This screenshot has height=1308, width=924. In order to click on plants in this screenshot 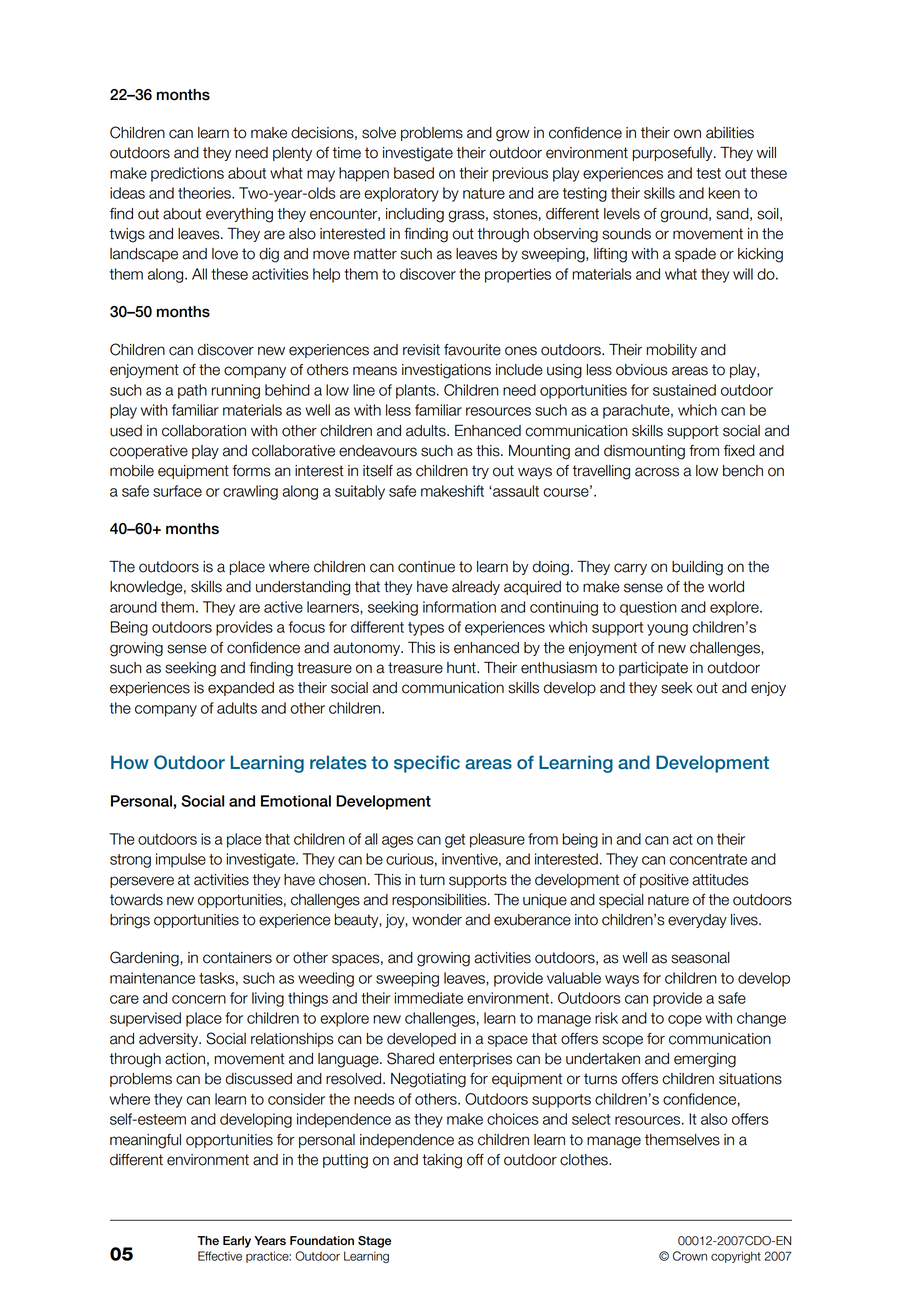, I will do `click(417, 391)`.
